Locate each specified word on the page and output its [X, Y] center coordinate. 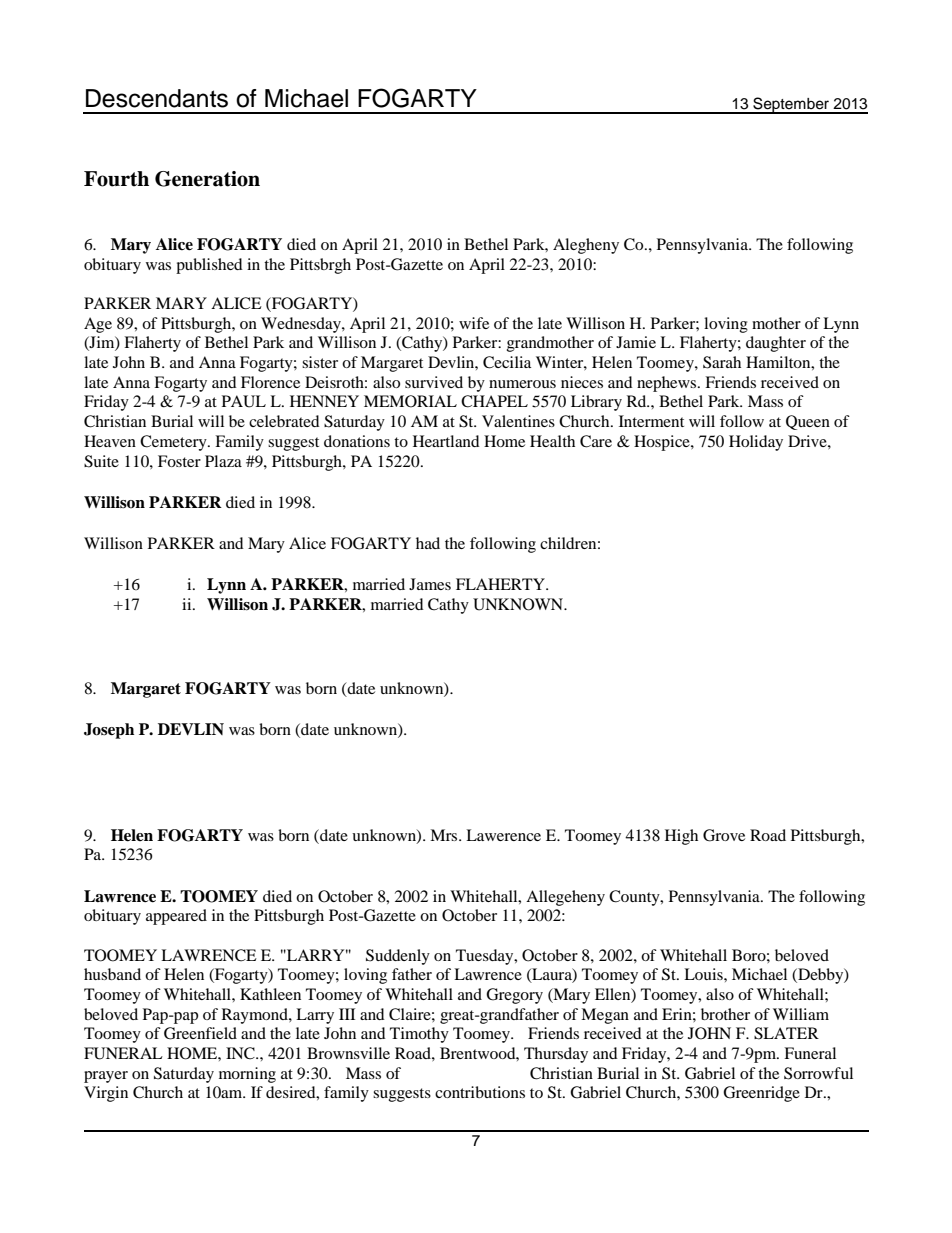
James [430, 584]
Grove [724, 835]
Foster [179, 461]
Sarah [722, 362]
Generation [207, 179]
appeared [176, 917]
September [791, 105]
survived [434, 382]
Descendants [157, 98]
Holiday [756, 443]
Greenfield [200, 1033]
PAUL [244, 401]
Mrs [445, 835]
